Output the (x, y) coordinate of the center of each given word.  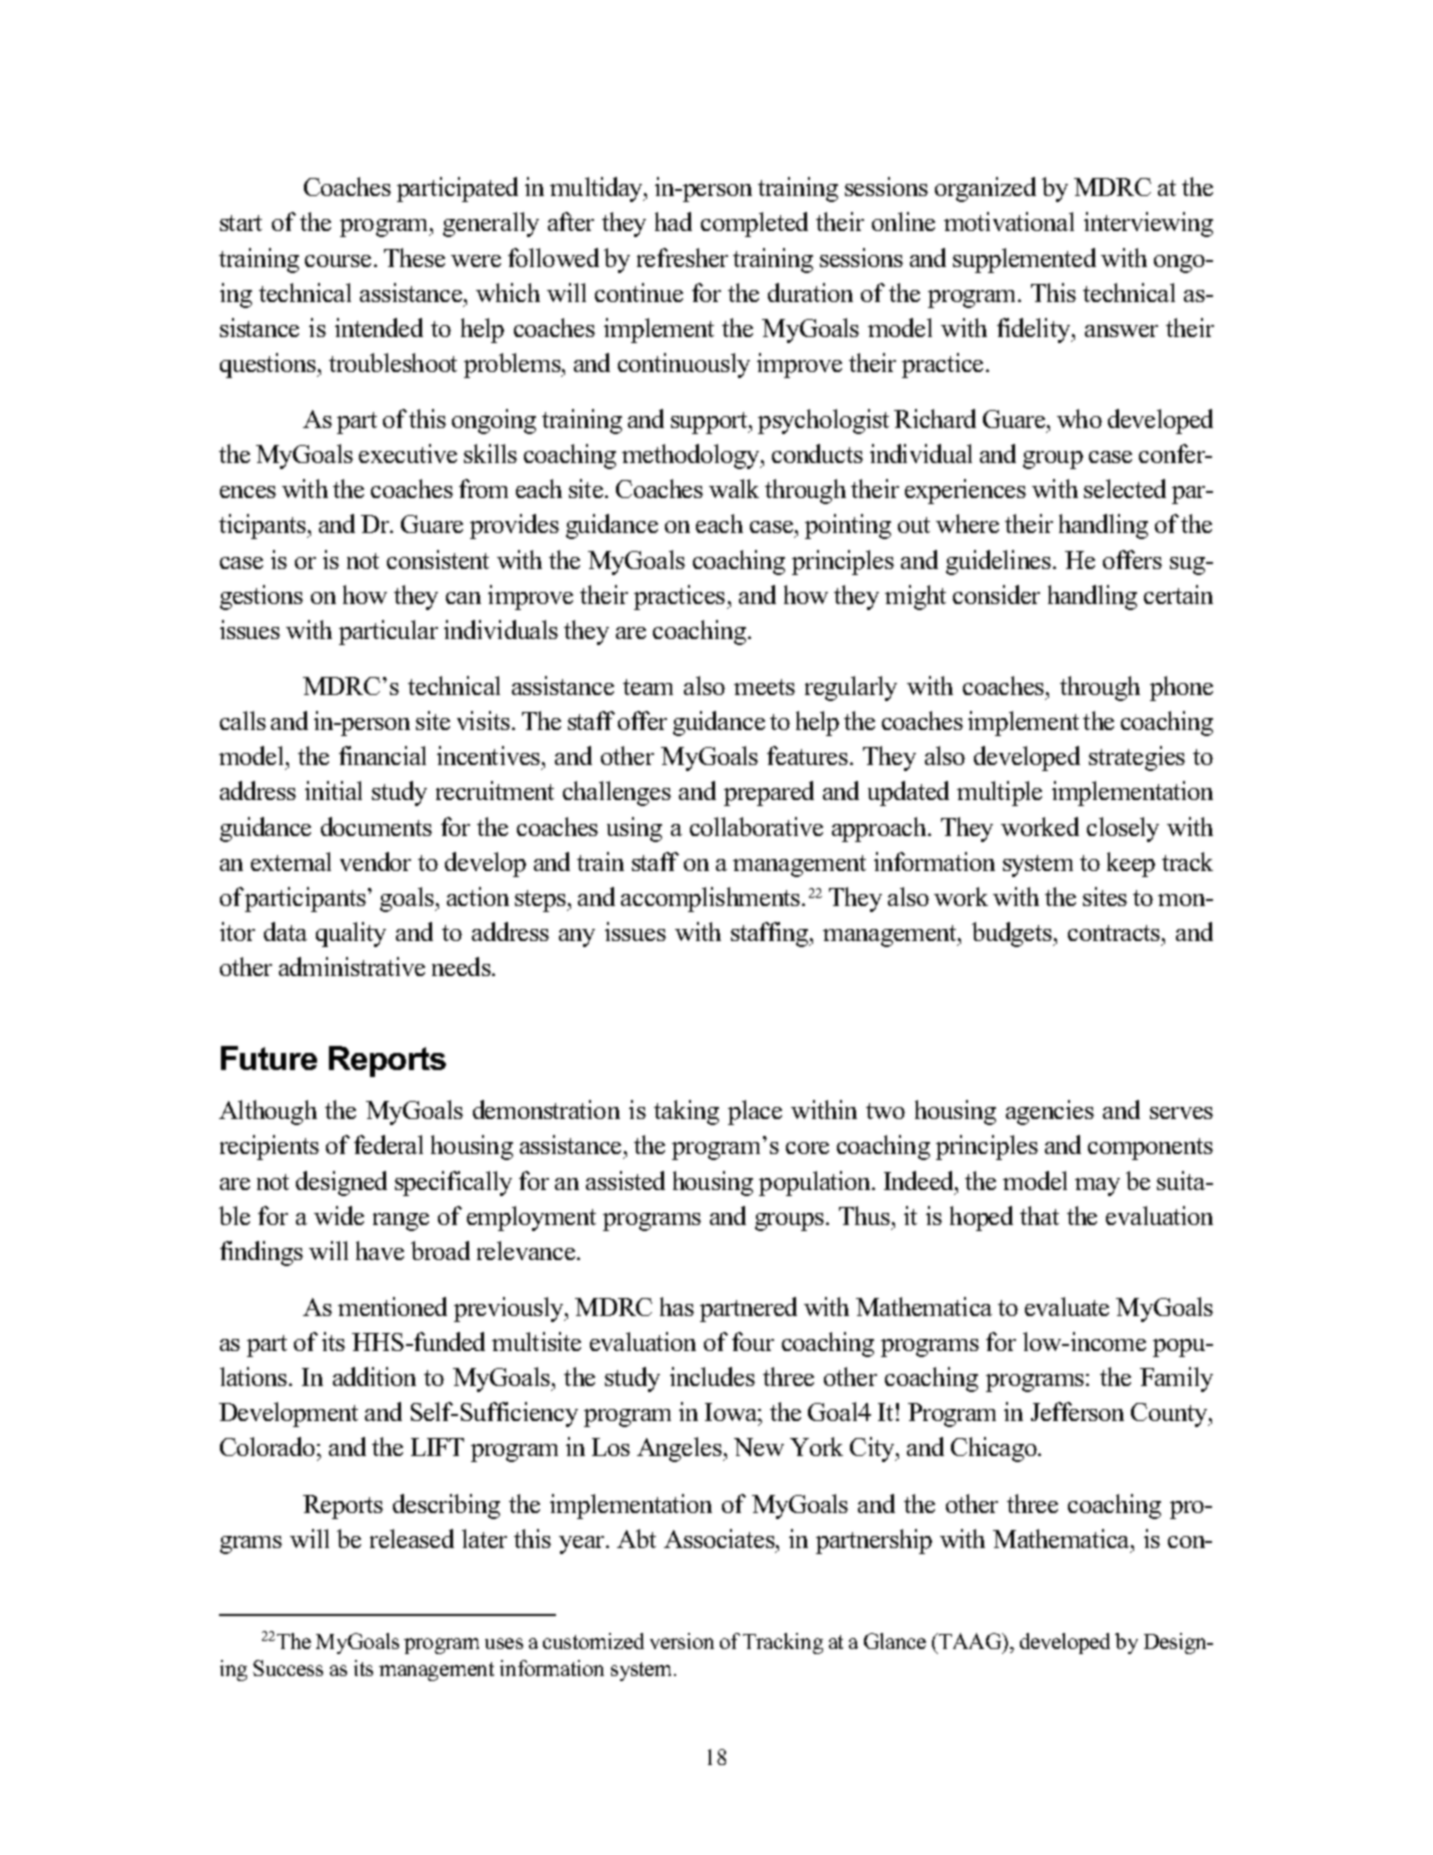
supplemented (1024, 260)
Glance (895, 1641)
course (338, 261)
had (673, 221)
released (412, 1538)
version (682, 1641)
